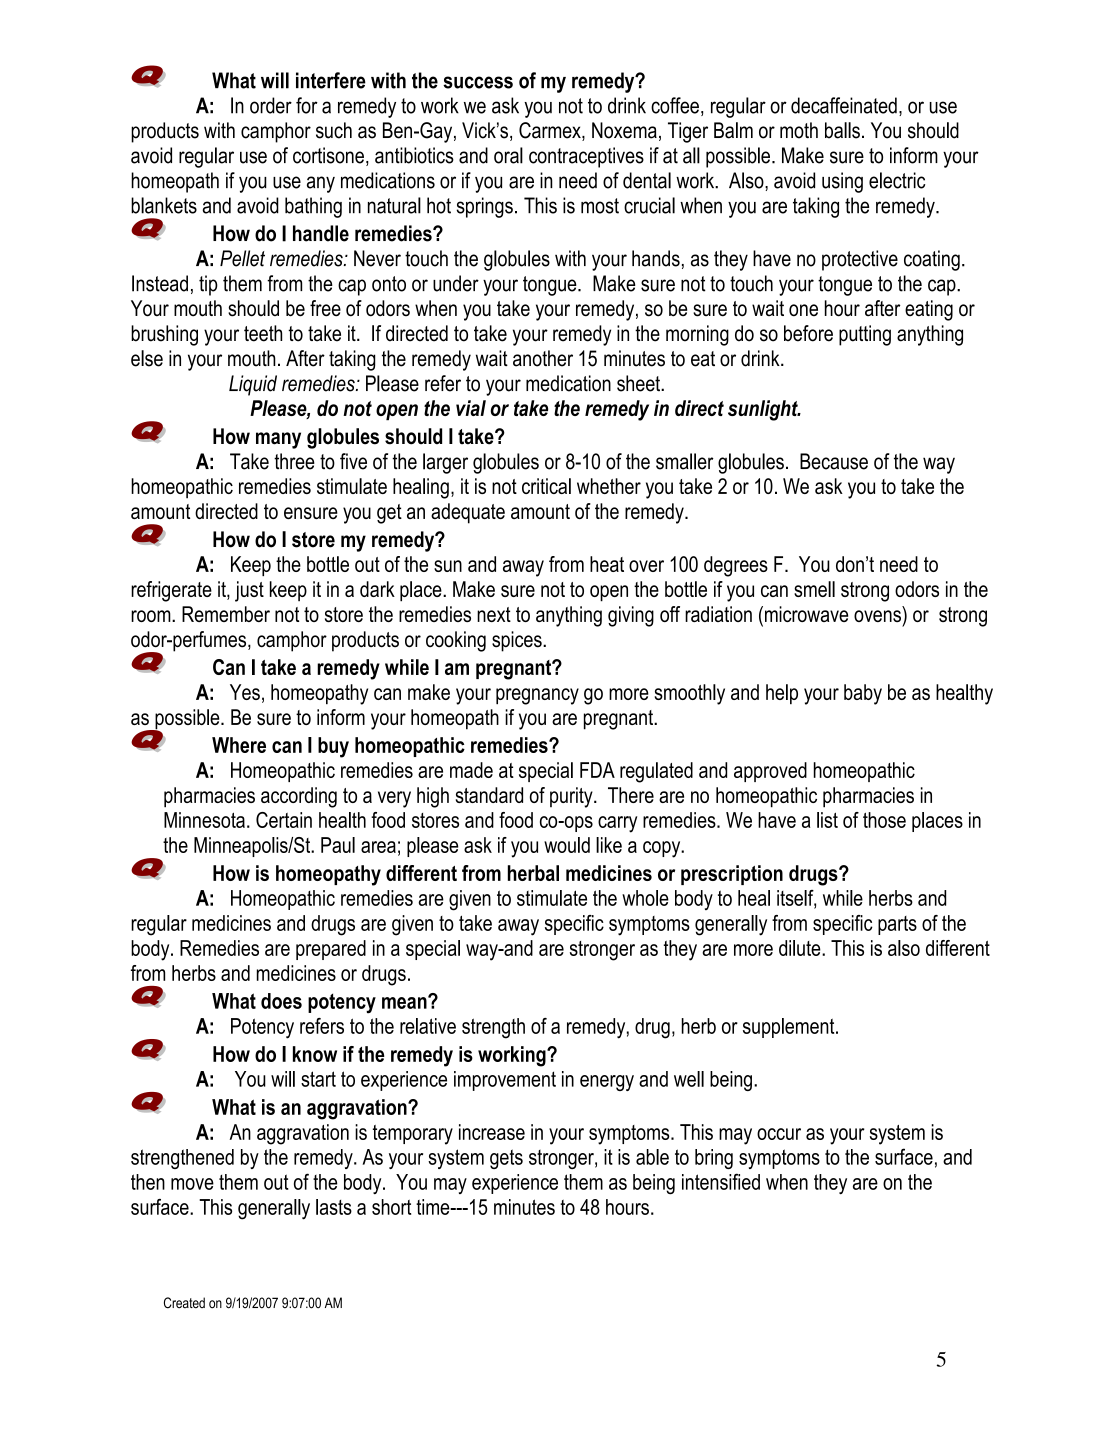 The height and width of the document is (1437, 1110). What do you see at coordinates (721, 1181) in the document?
I see `intensified` at bounding box center [721, 1181].
